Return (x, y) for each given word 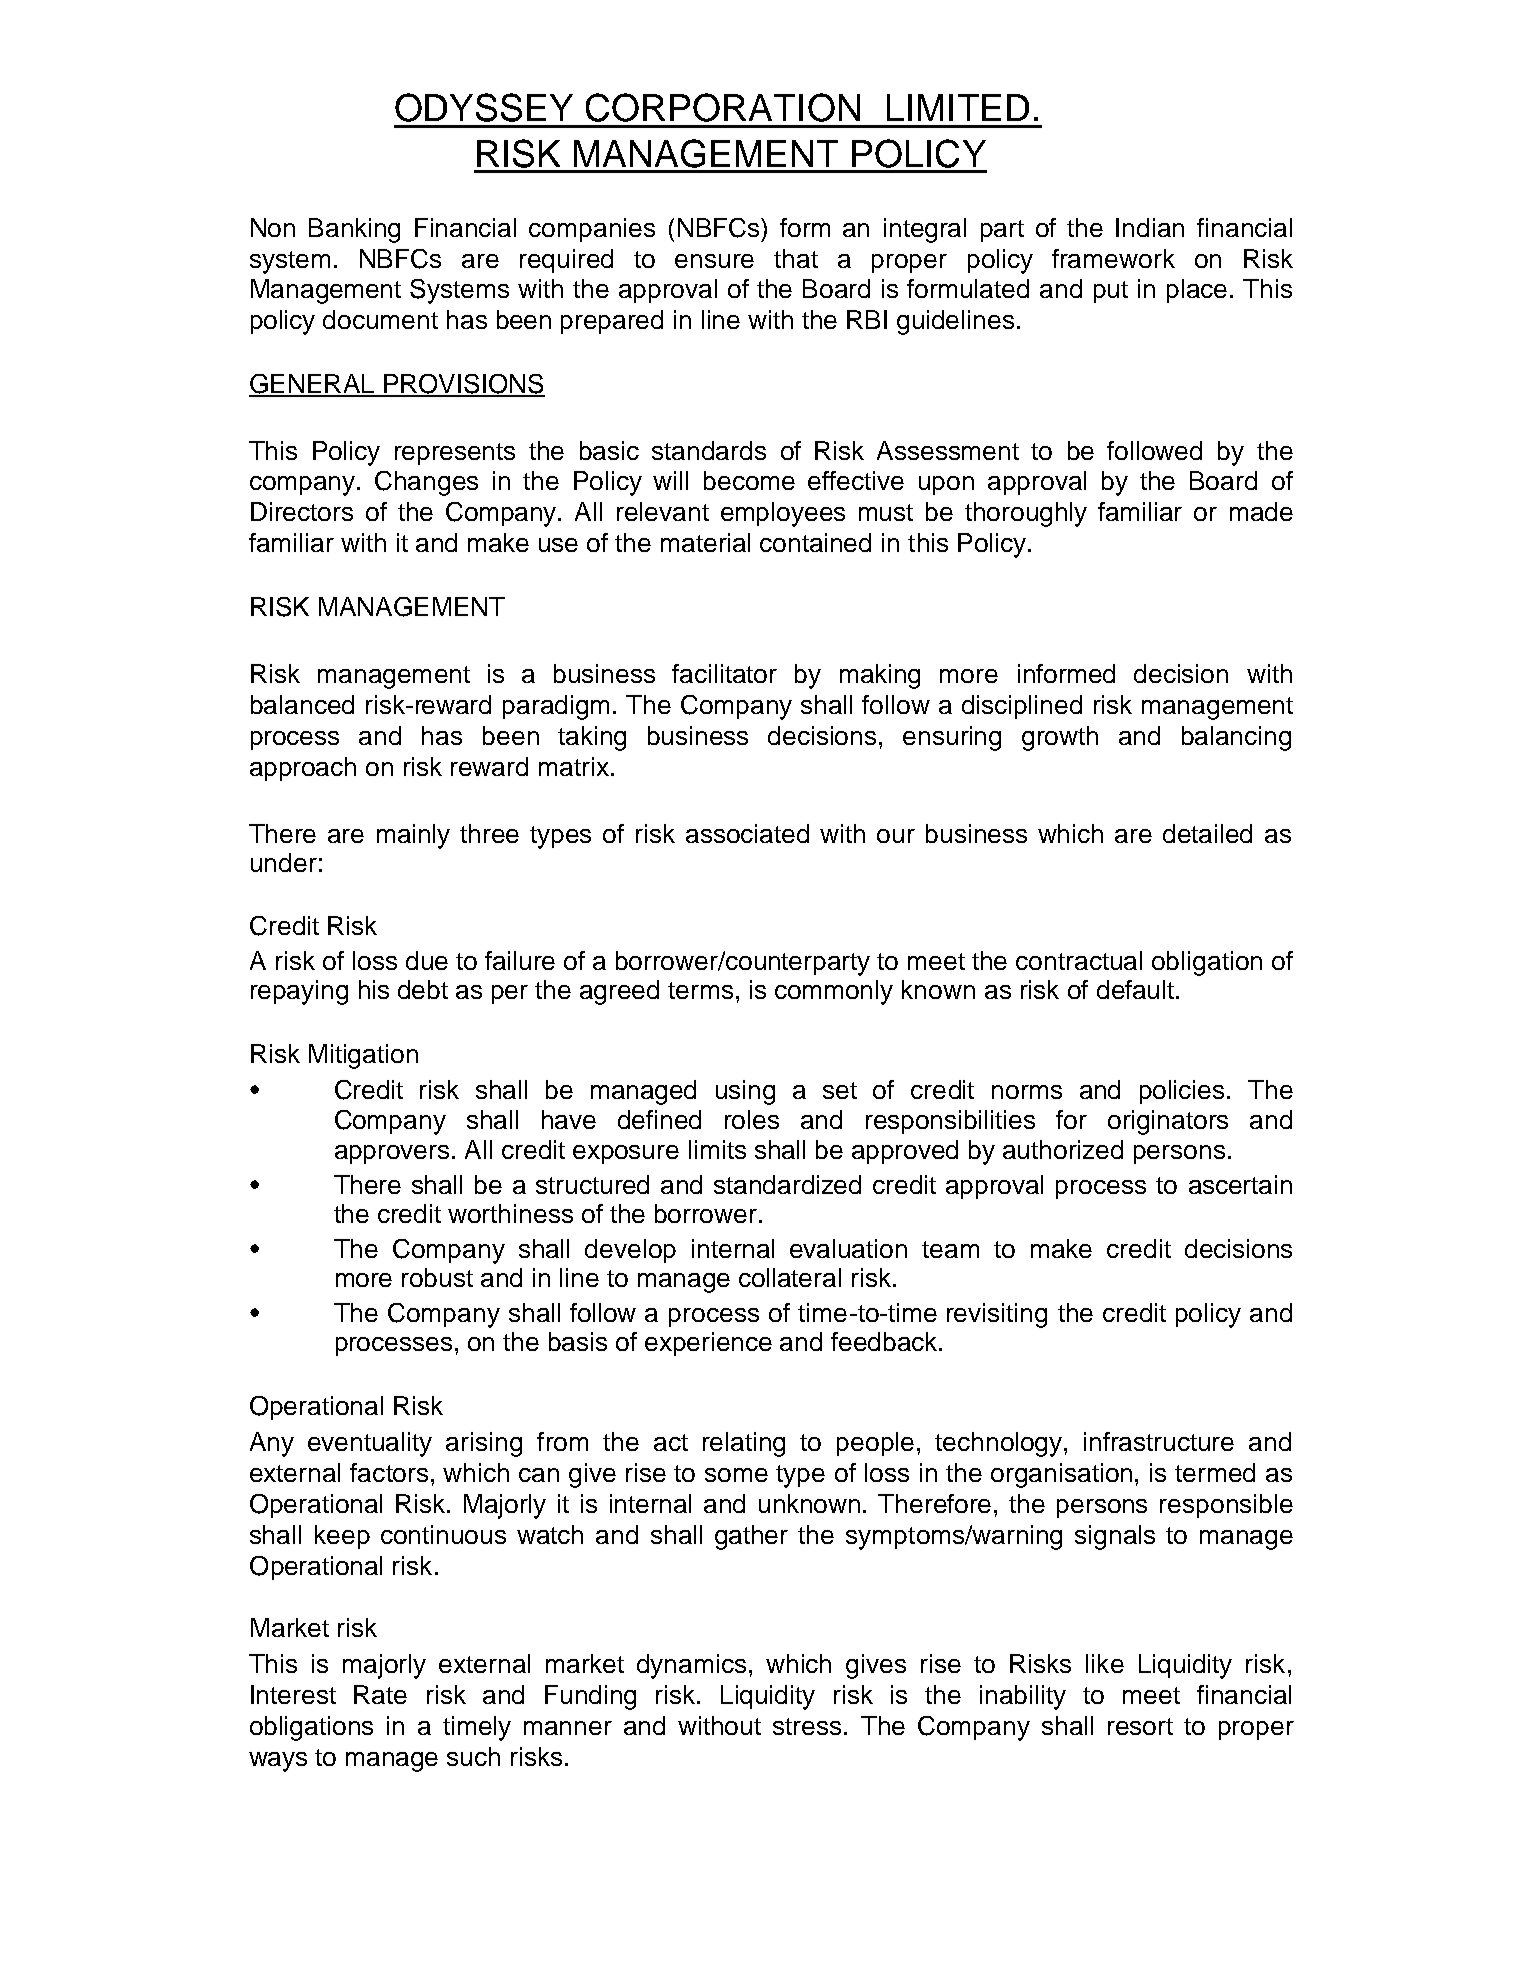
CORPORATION (723, 107)
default (1137, 989)
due (427, 960)
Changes (426, 483)
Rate (380, 1694)
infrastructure (1159, 1441)
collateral (790, 1277)
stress (807, 1726)
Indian (1150, 227)
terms (700, 990)
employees (783, 514)
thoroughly (1026, 514)
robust (437, 1277)
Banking (354, 230)
